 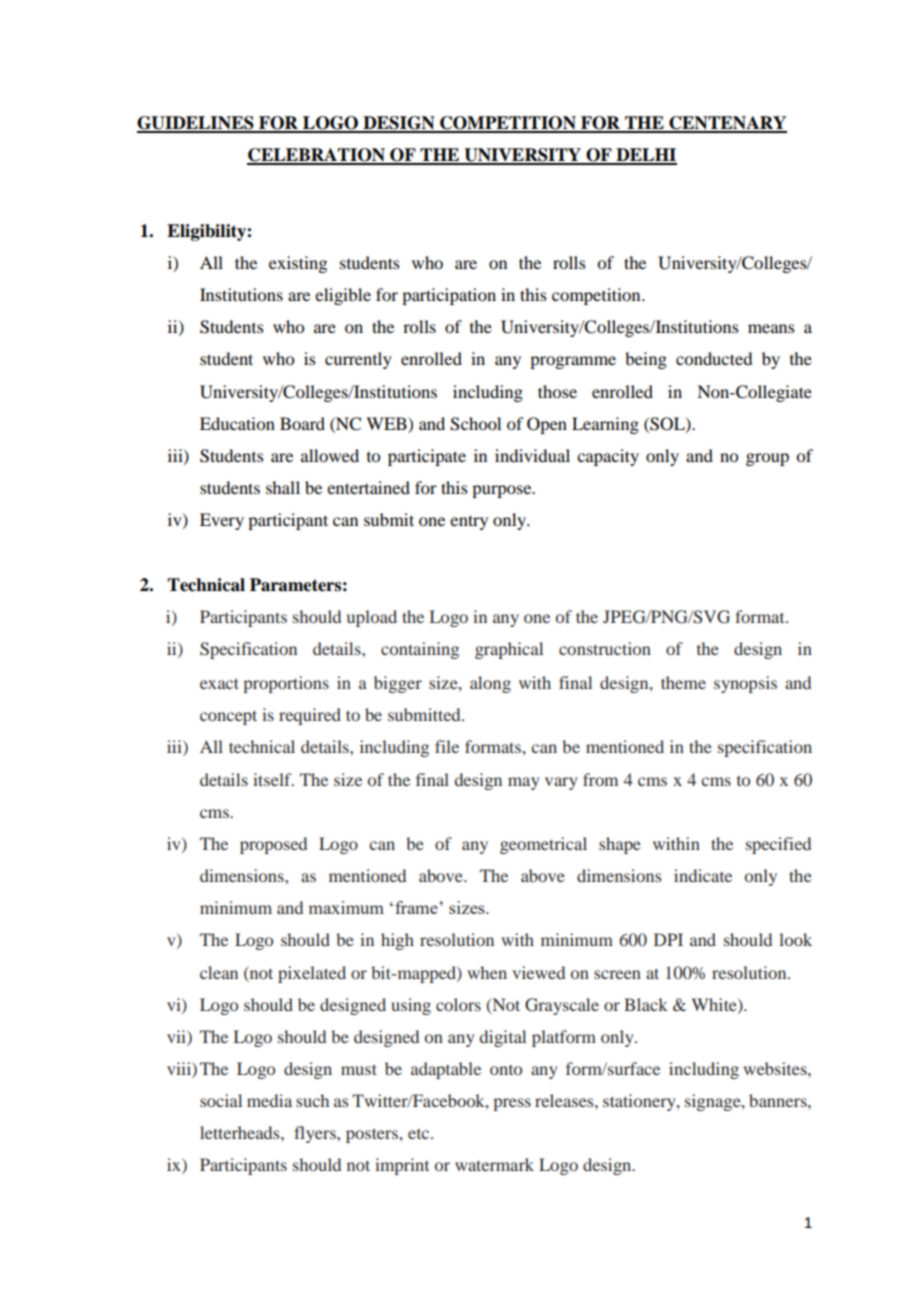 I want to click on watermark, so click(x=494, y=1164).
